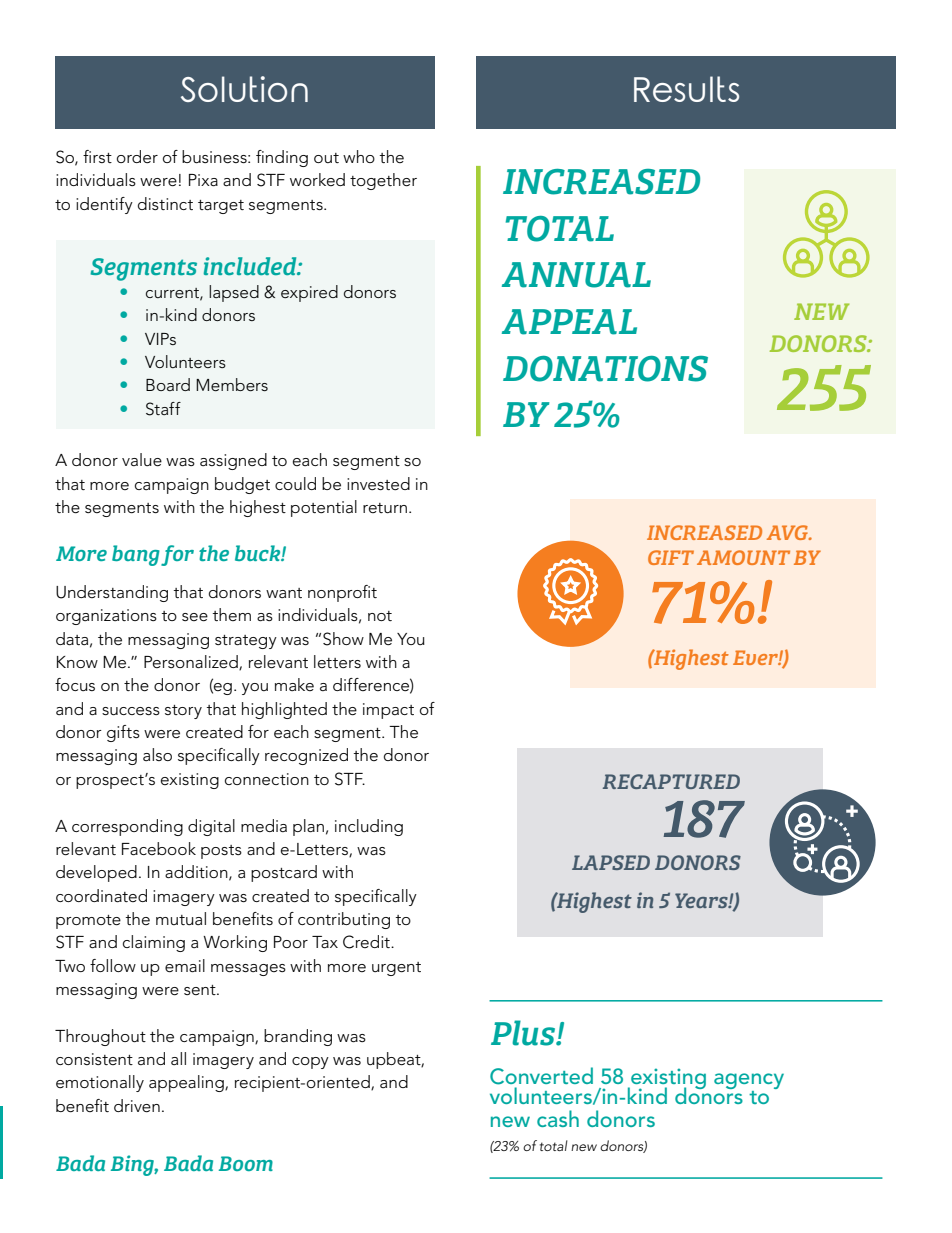  Describe the element at coordinates (137, 1106) in the page. I see `driven` at that location.
